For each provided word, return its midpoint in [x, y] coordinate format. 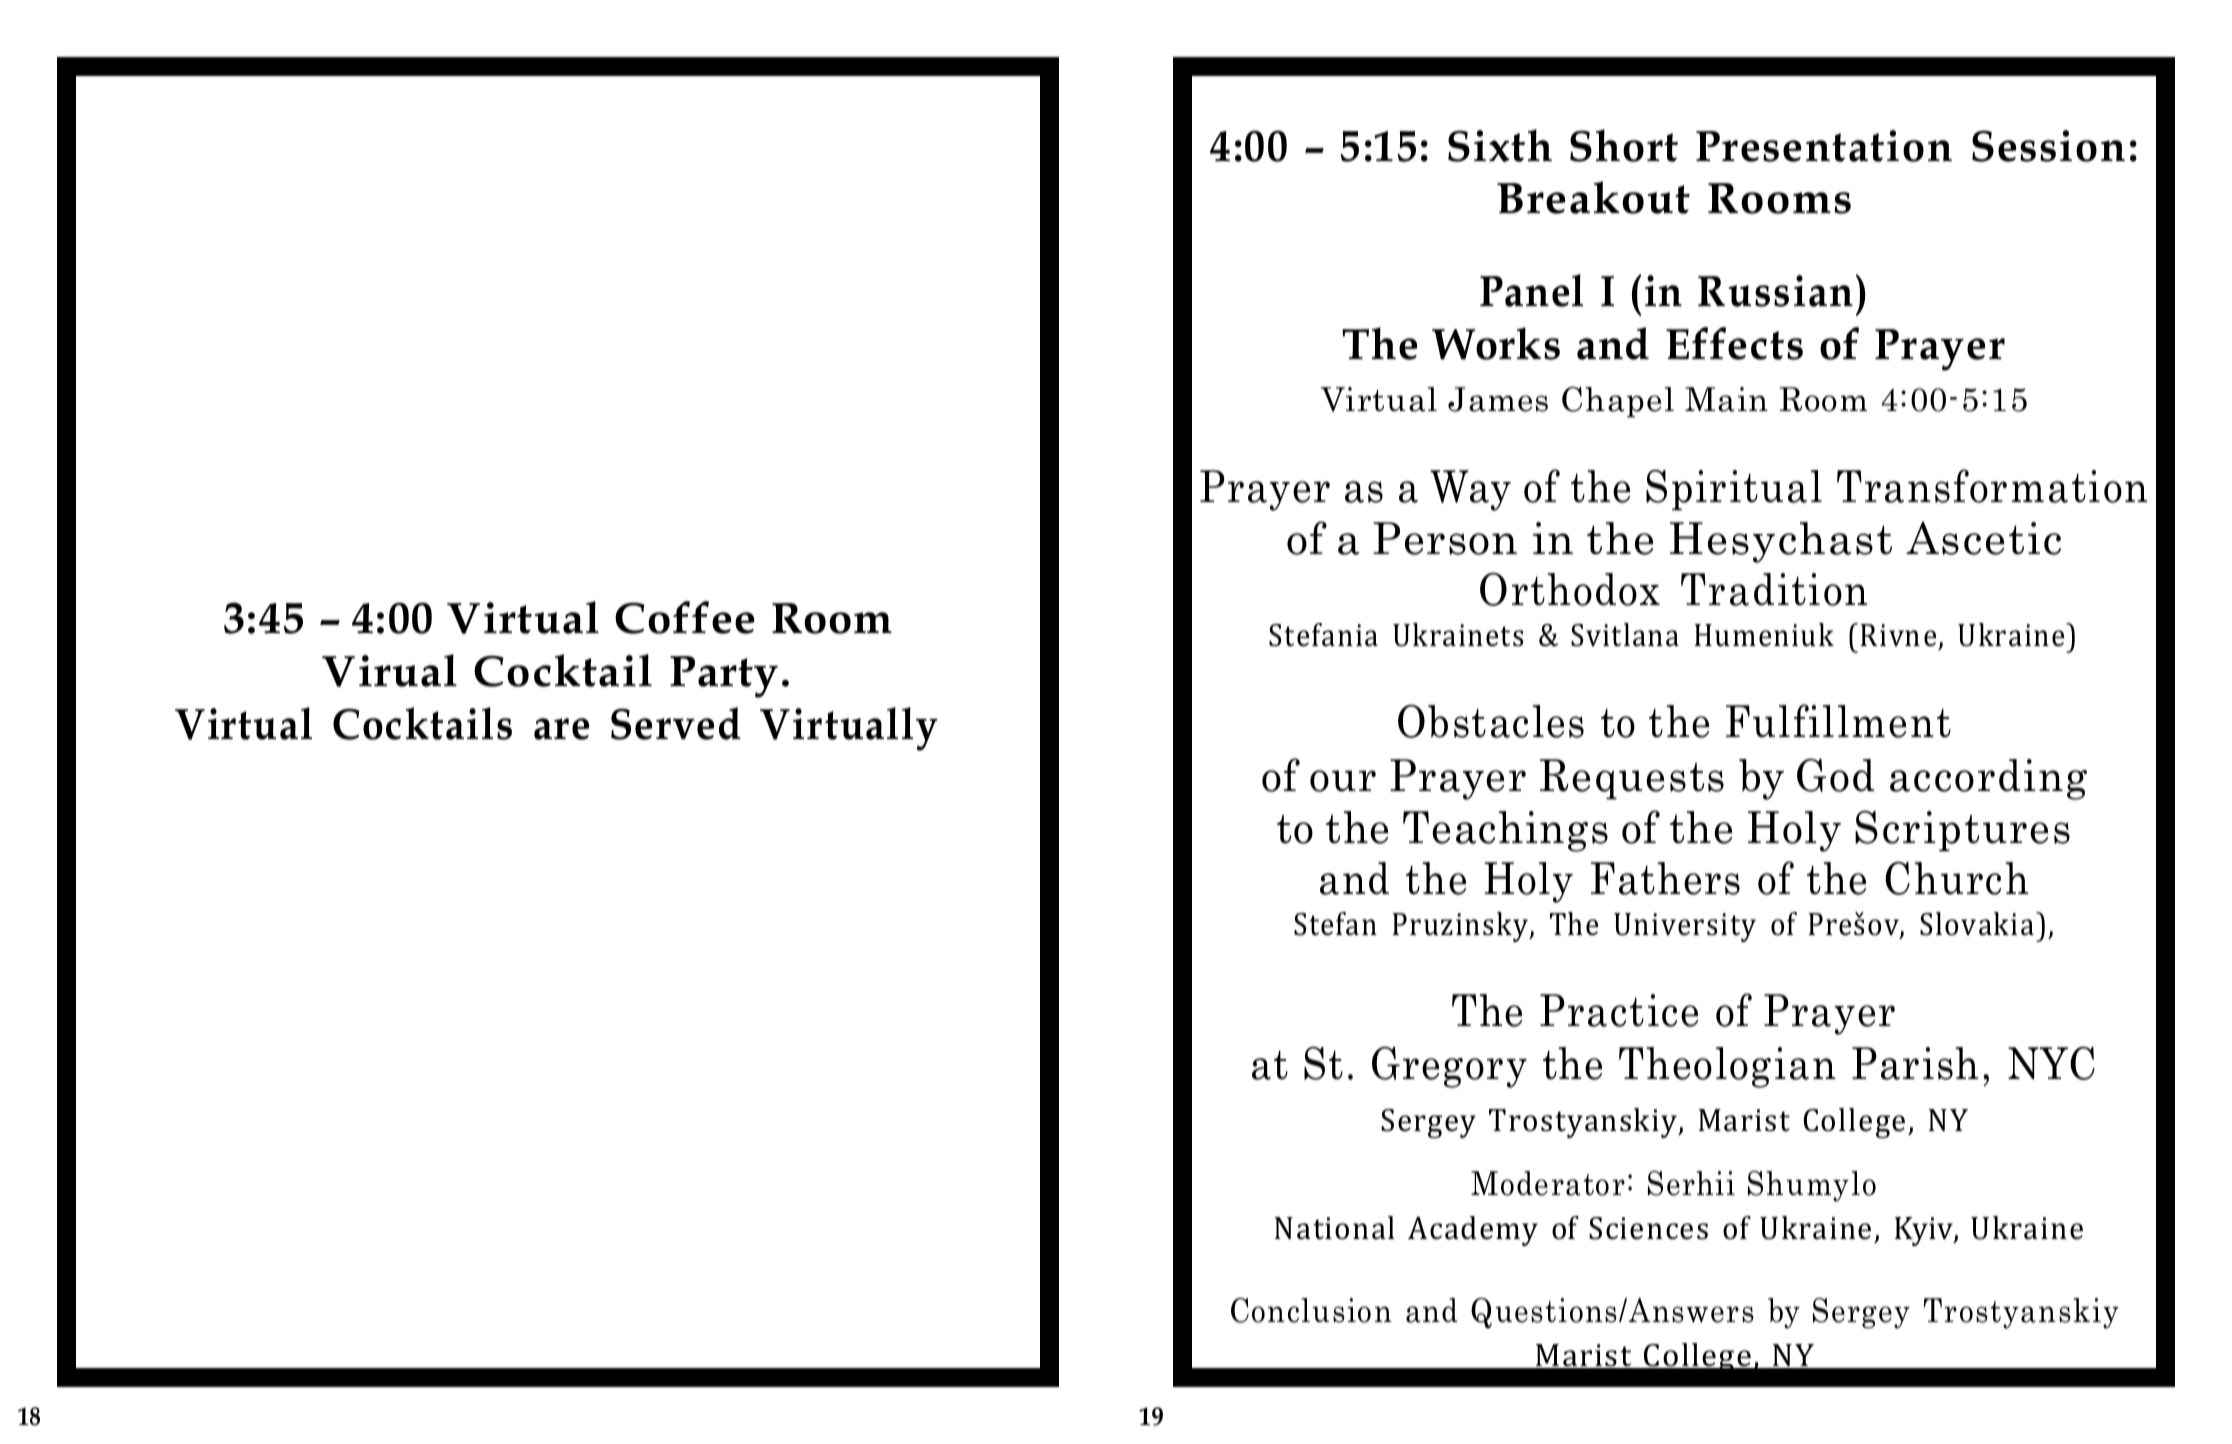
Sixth [1500, 145]
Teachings [1505, 831]
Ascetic [1983, 538]
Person [1445, 538]
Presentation [1824, 146]
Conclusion [1311, 1310]
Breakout [1593, 197]
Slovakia [1977, 924]
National [1335, 1228]
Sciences [1648, 1228]
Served [675, 723]
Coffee [685, 617]
